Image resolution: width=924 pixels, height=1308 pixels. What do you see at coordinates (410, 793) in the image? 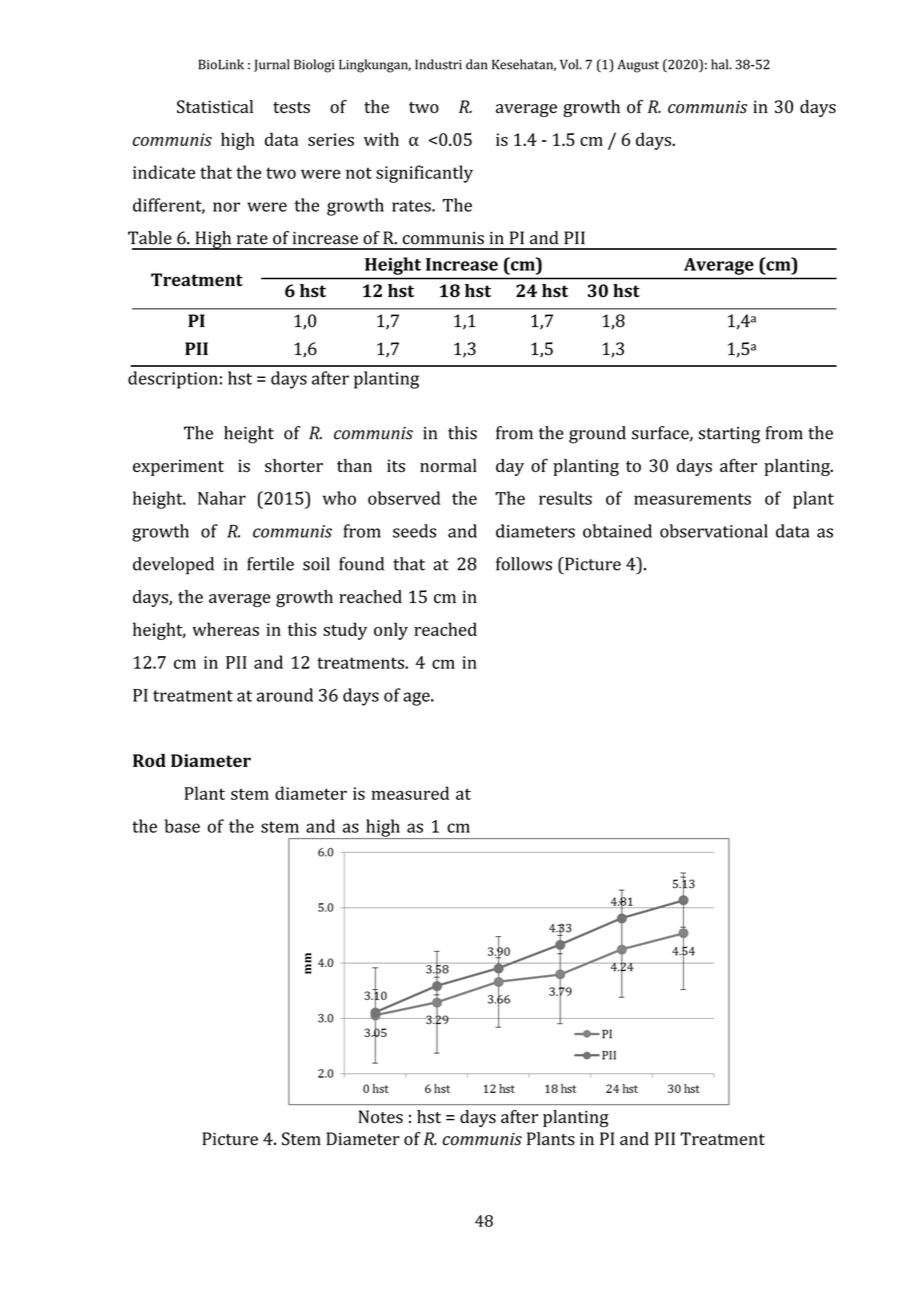
I see `measured` at bounding box center [410, 793].
